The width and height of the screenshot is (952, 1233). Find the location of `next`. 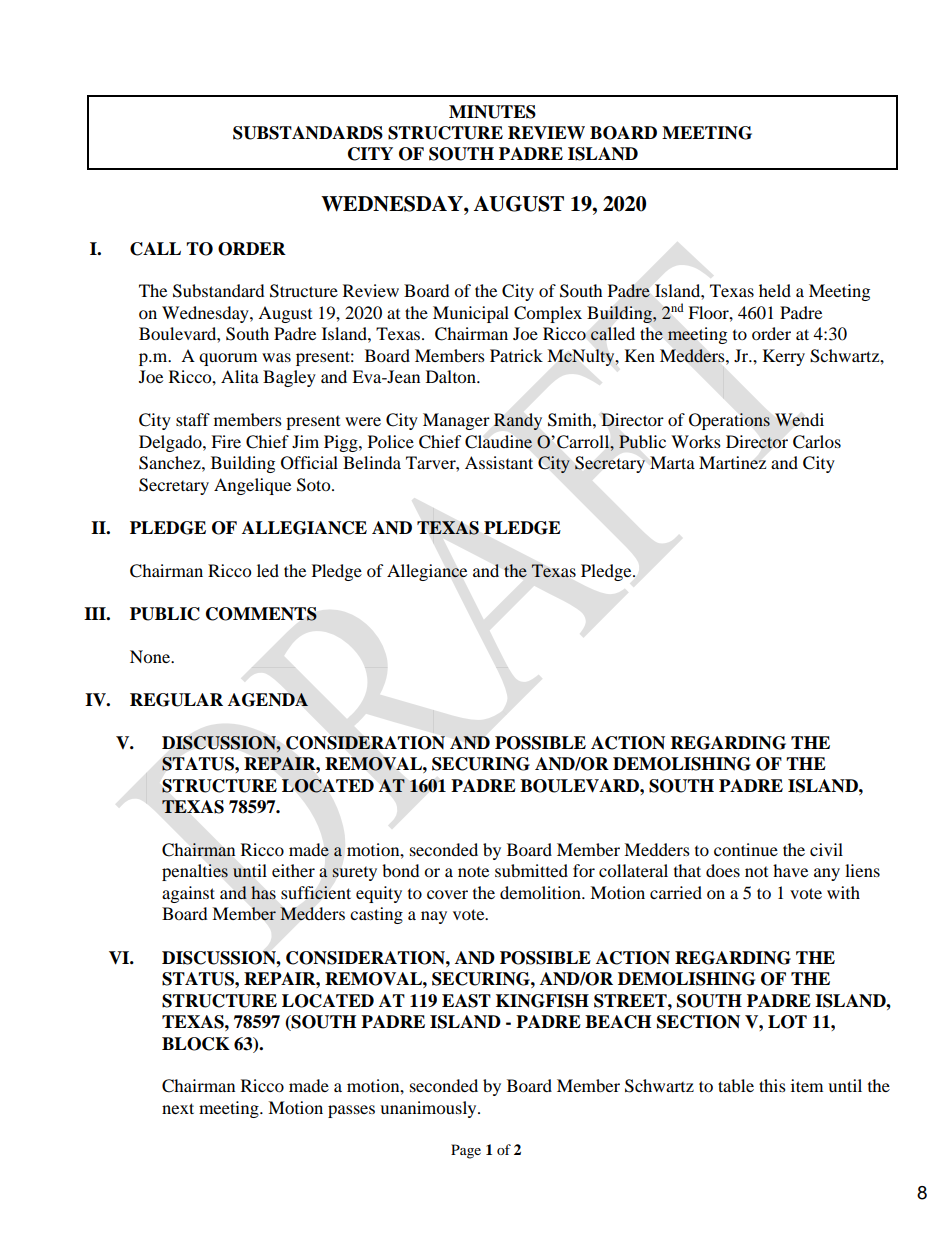

next is located at coordinates (178, 1108).
